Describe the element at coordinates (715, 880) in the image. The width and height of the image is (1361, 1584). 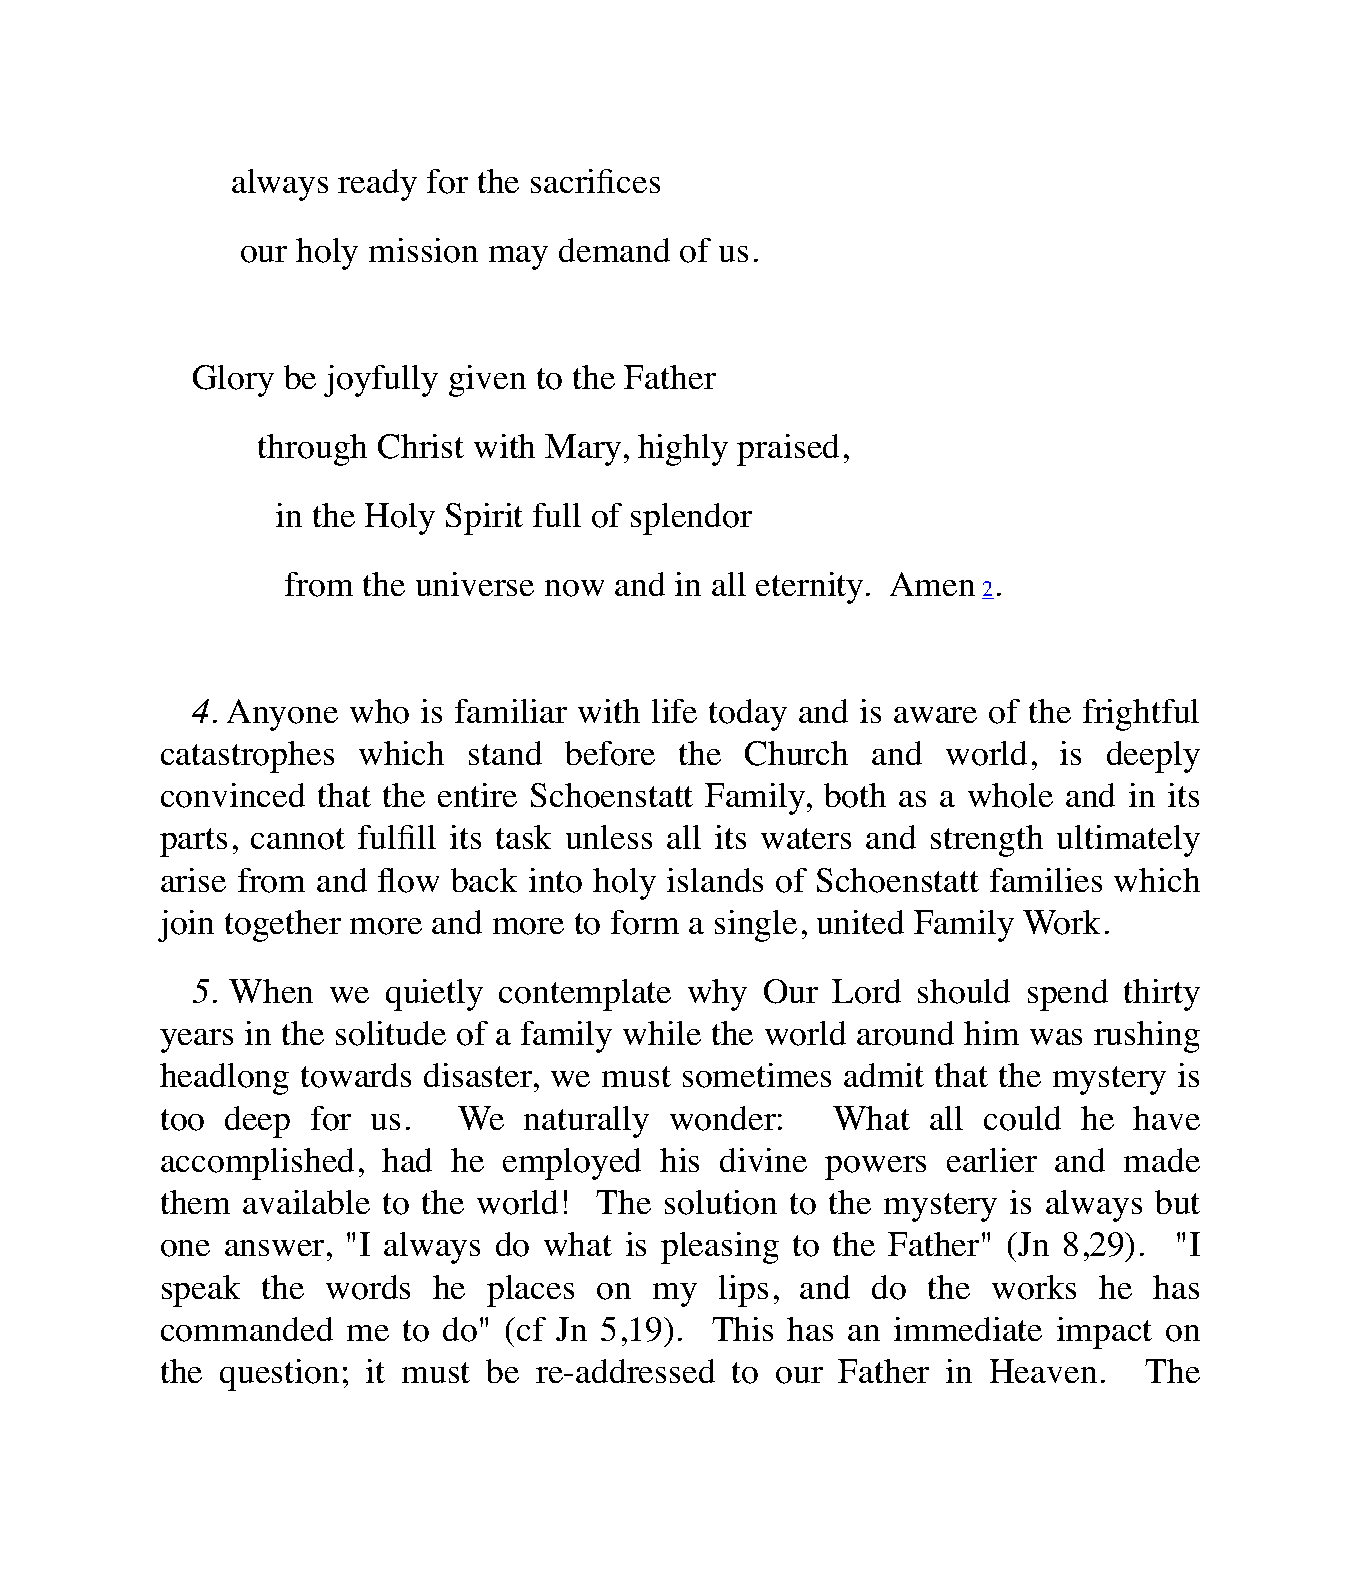
I see `islands` at that location.
